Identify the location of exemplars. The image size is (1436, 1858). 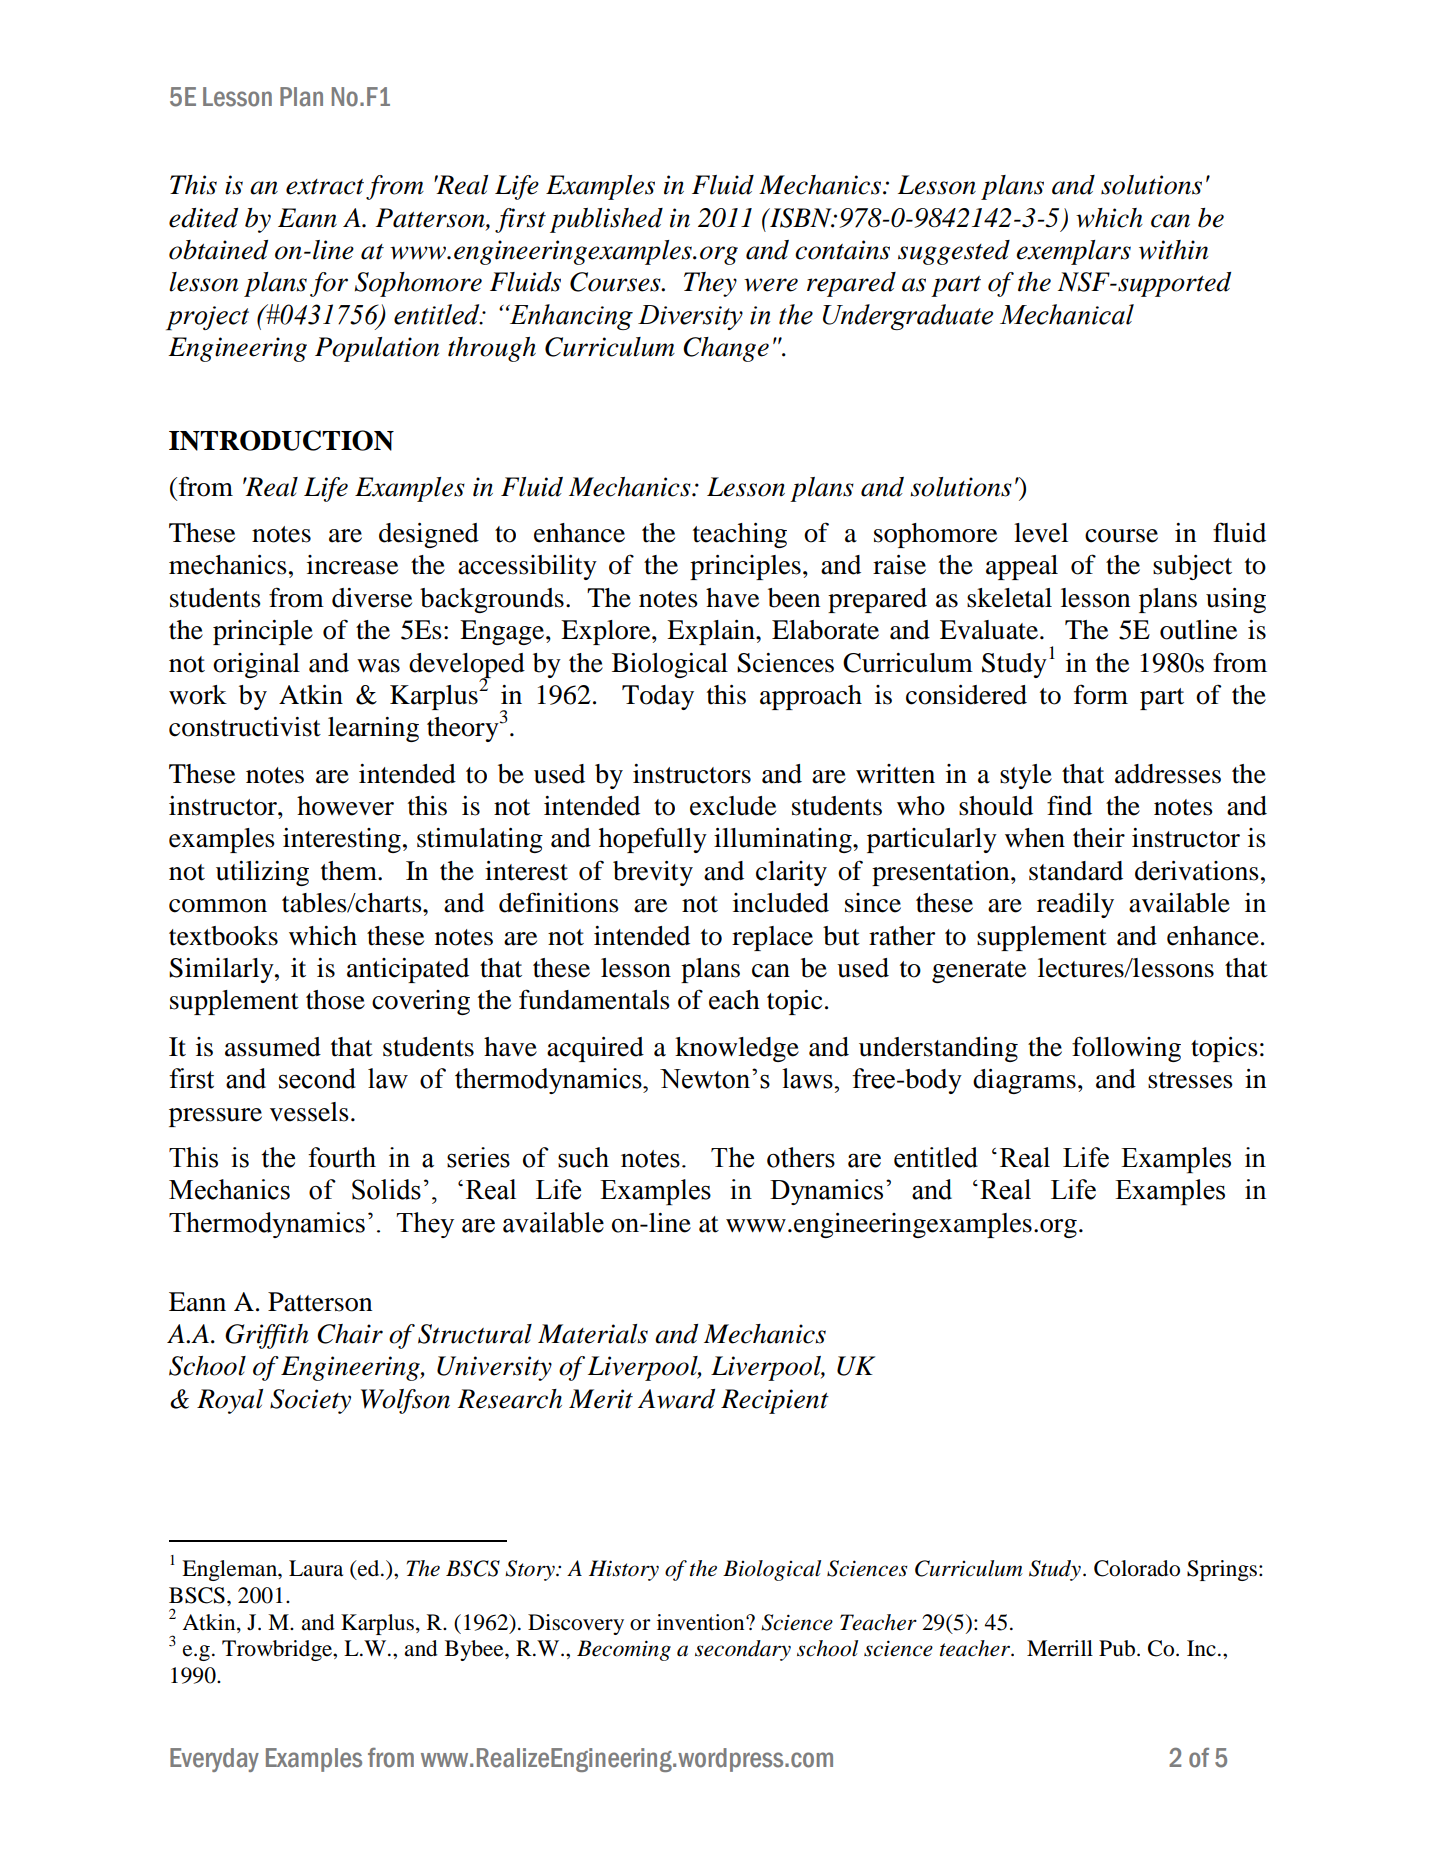
(1073, 252).
